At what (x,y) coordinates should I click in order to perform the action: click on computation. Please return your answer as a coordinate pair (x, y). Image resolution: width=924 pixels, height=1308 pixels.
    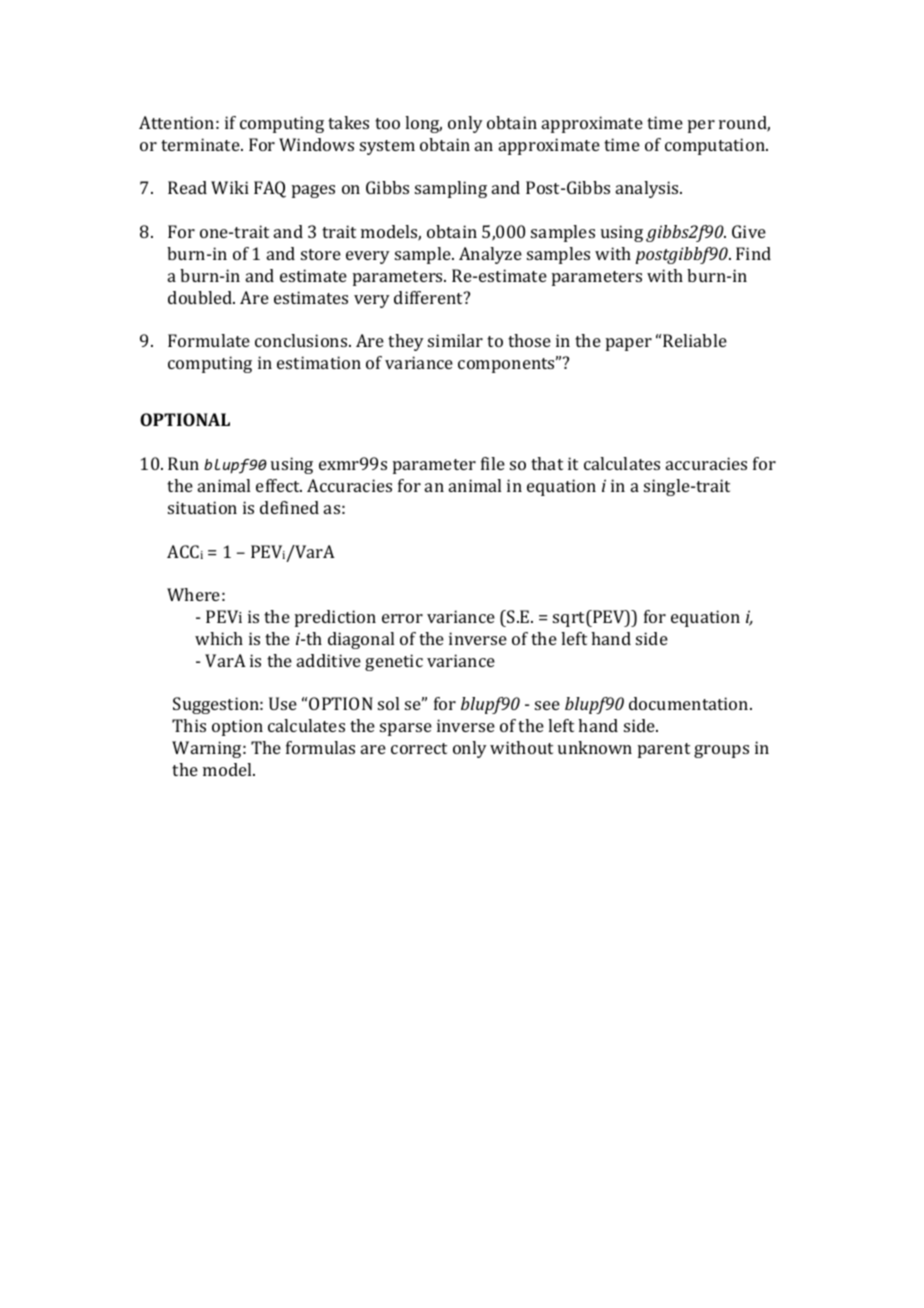
    Looking at the image, I should click on (716, 146).
